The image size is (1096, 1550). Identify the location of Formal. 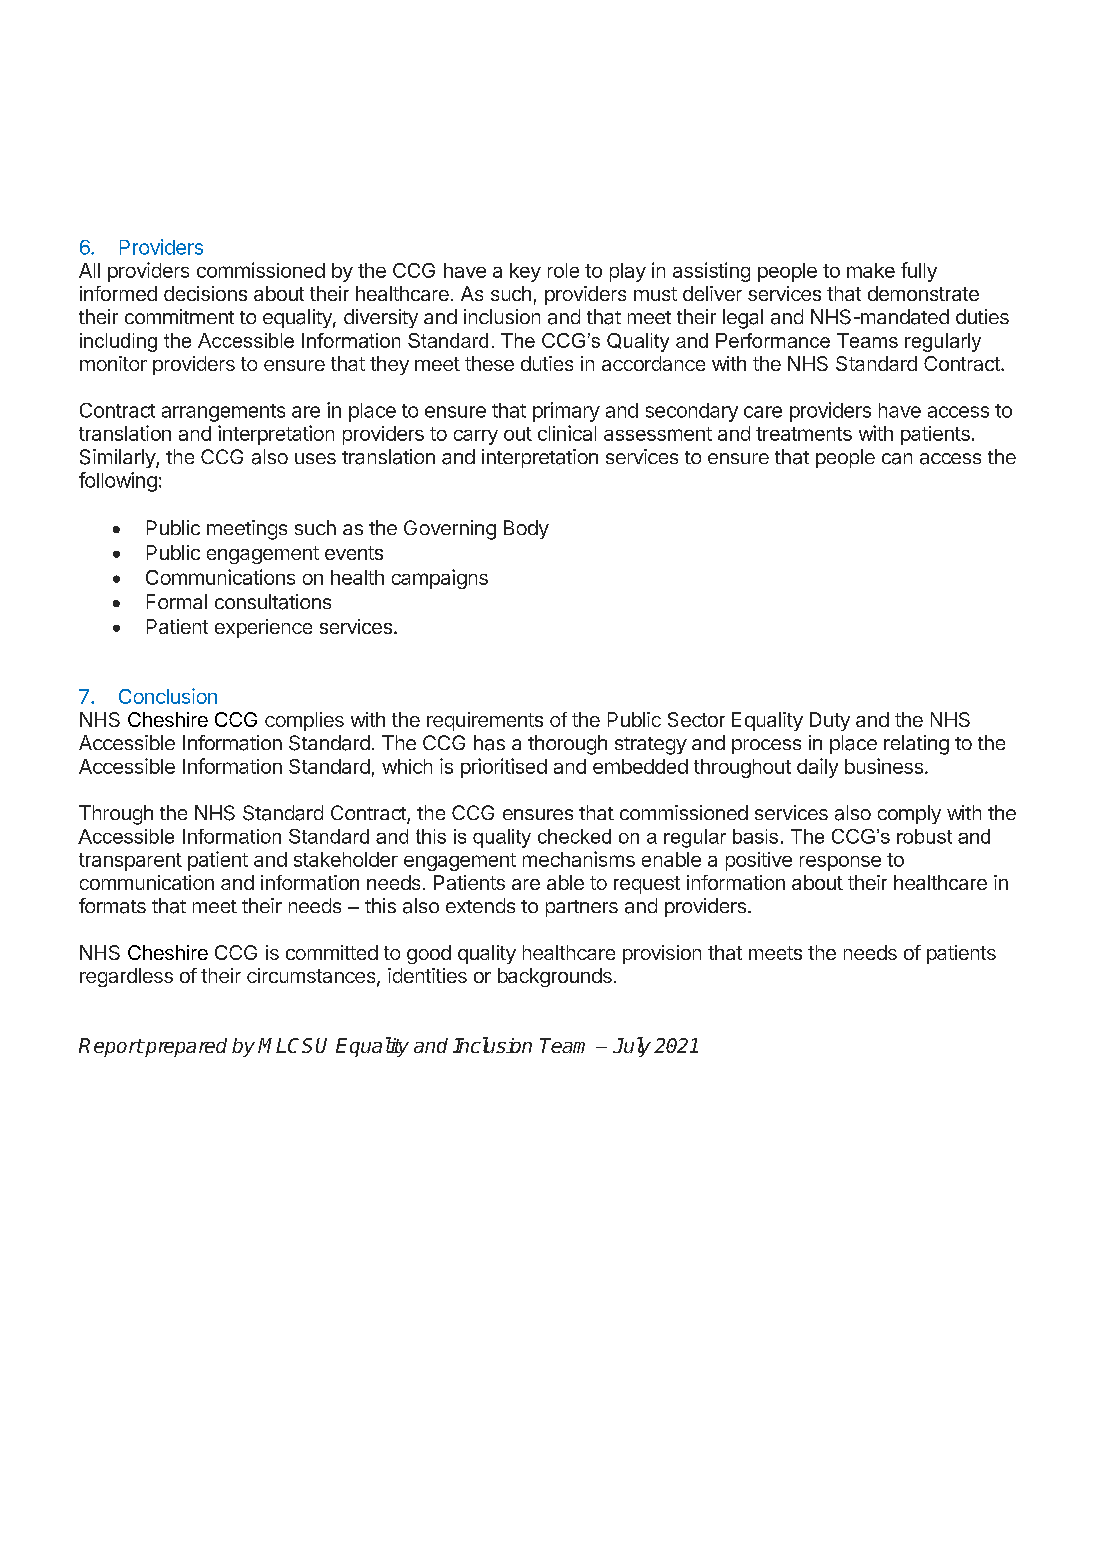
(177, 601).
